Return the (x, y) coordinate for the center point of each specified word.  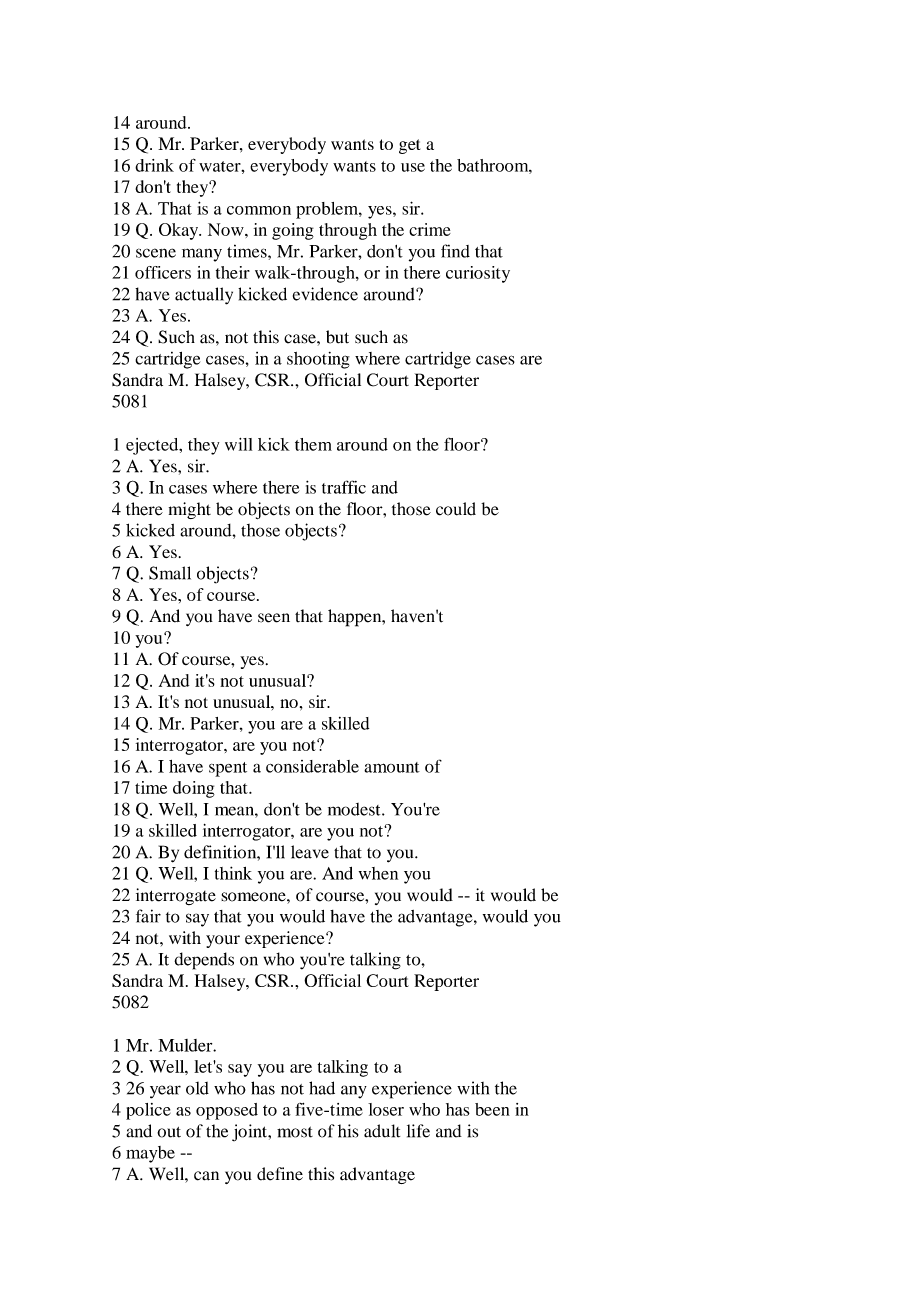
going (293, 231)
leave (310, 852)
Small (170, 573)
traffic (344, 487)
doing (194, 789)
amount (392, 767)
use (413, 167)
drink (154, 165)
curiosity (478, 274)
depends (204, 961)
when (378, 873)
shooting (318, 360)
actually (204, 296)
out (169, 1132)
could (456, 509)
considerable (312, 766)
